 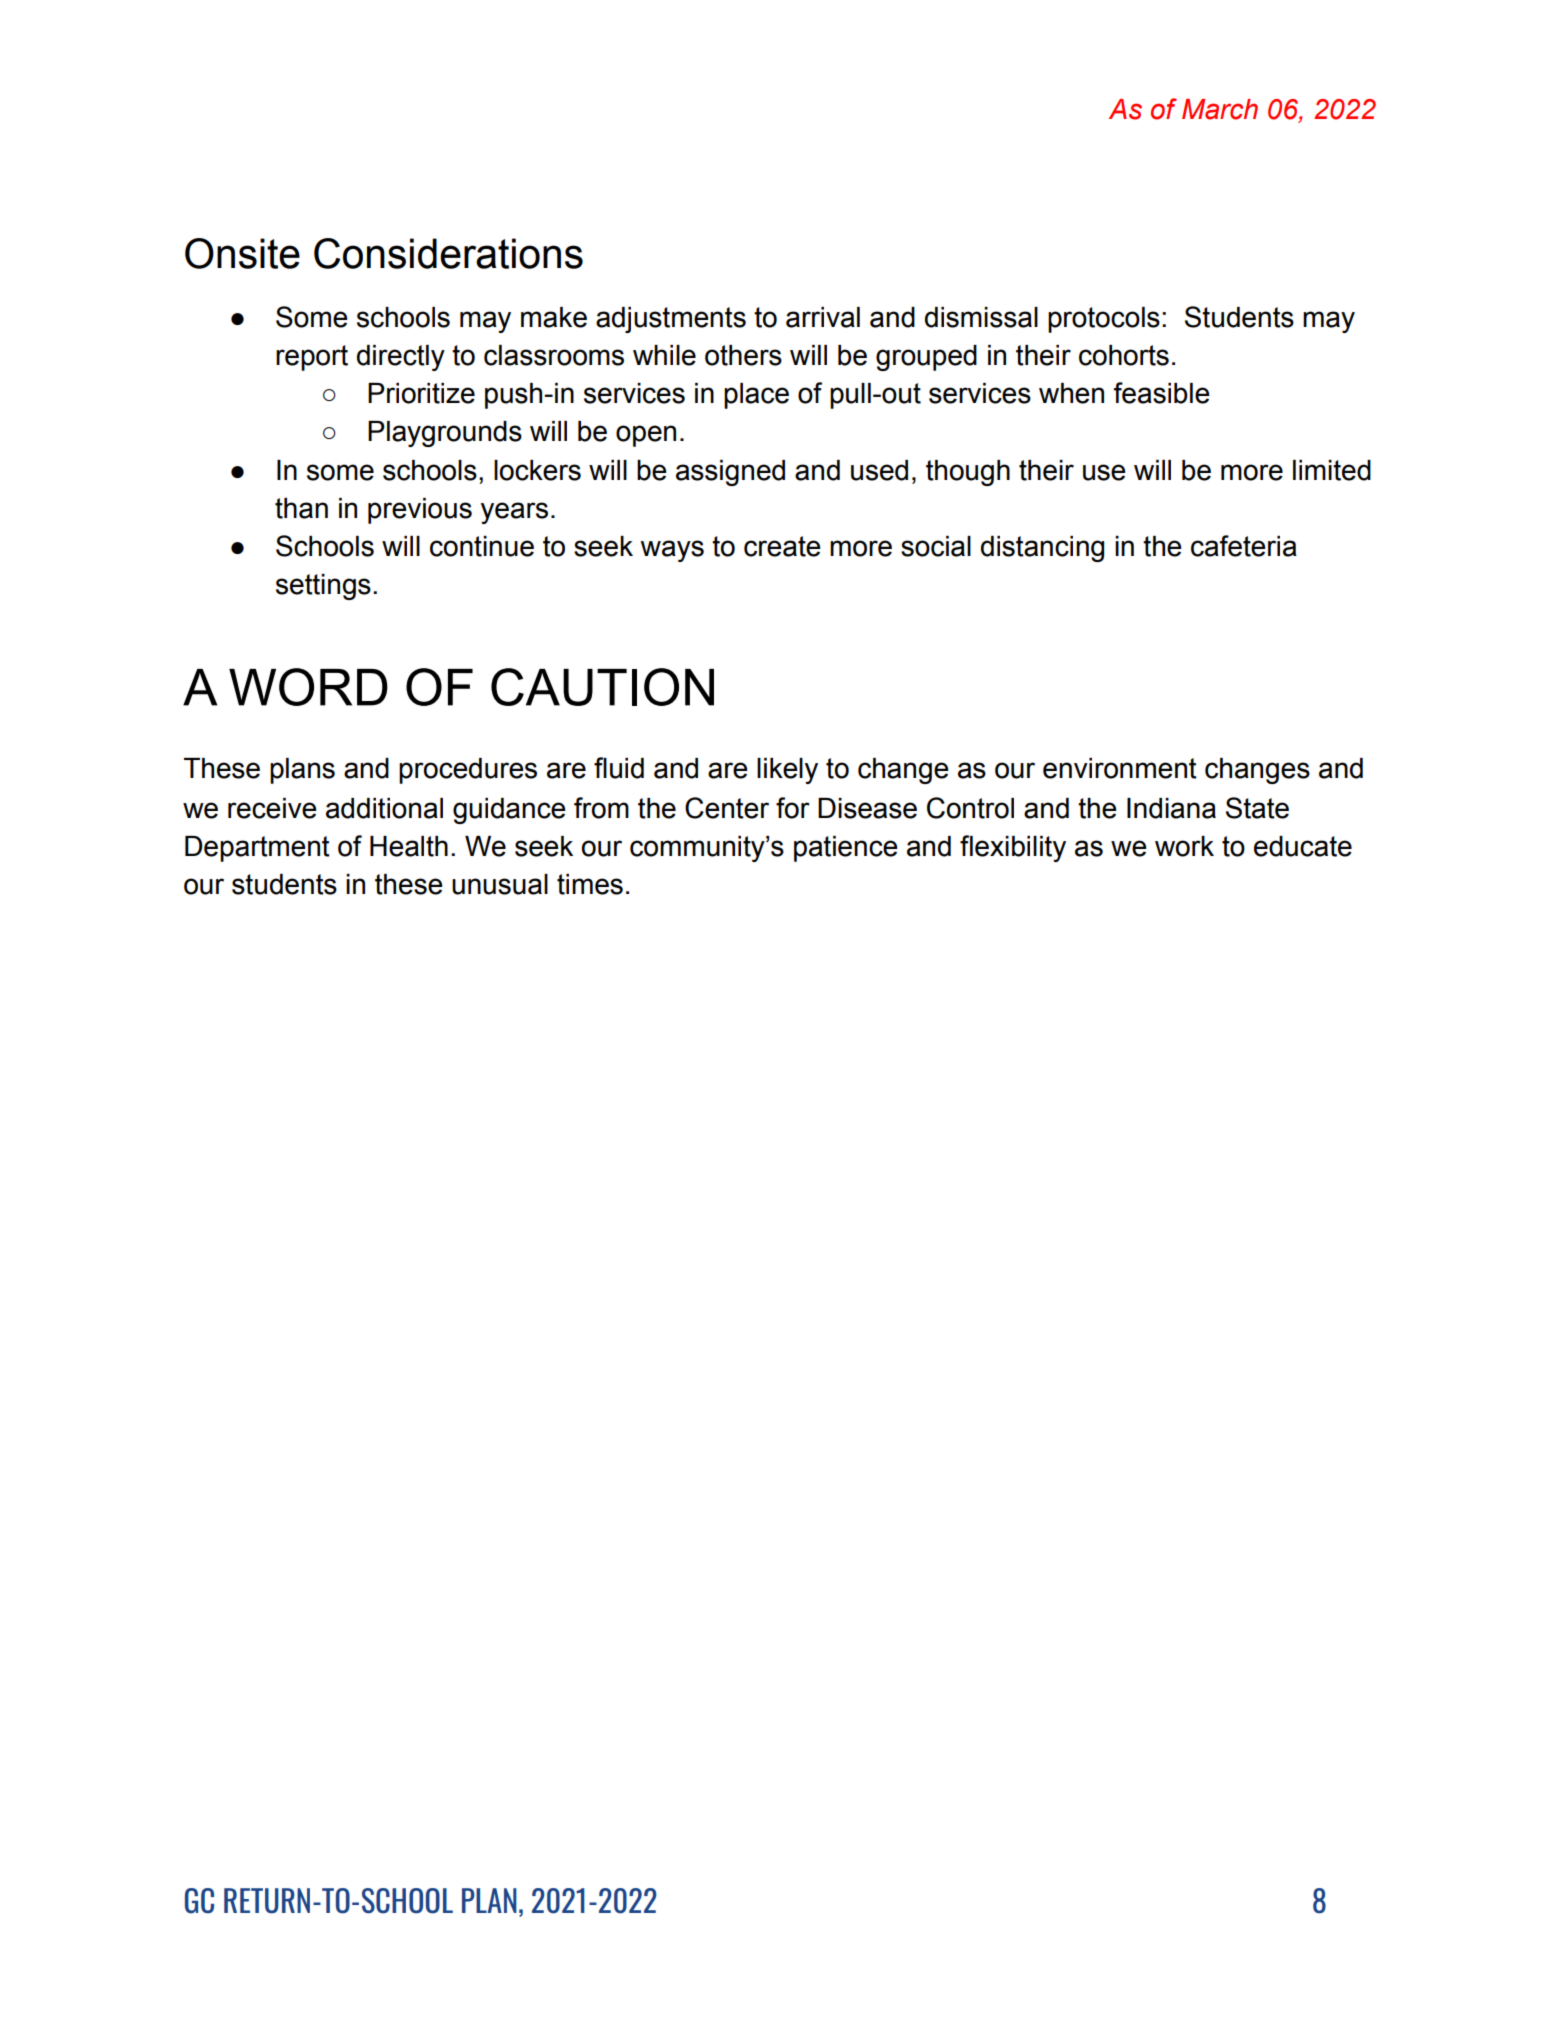 I want to click on Health, so click(x=409, y=846).
